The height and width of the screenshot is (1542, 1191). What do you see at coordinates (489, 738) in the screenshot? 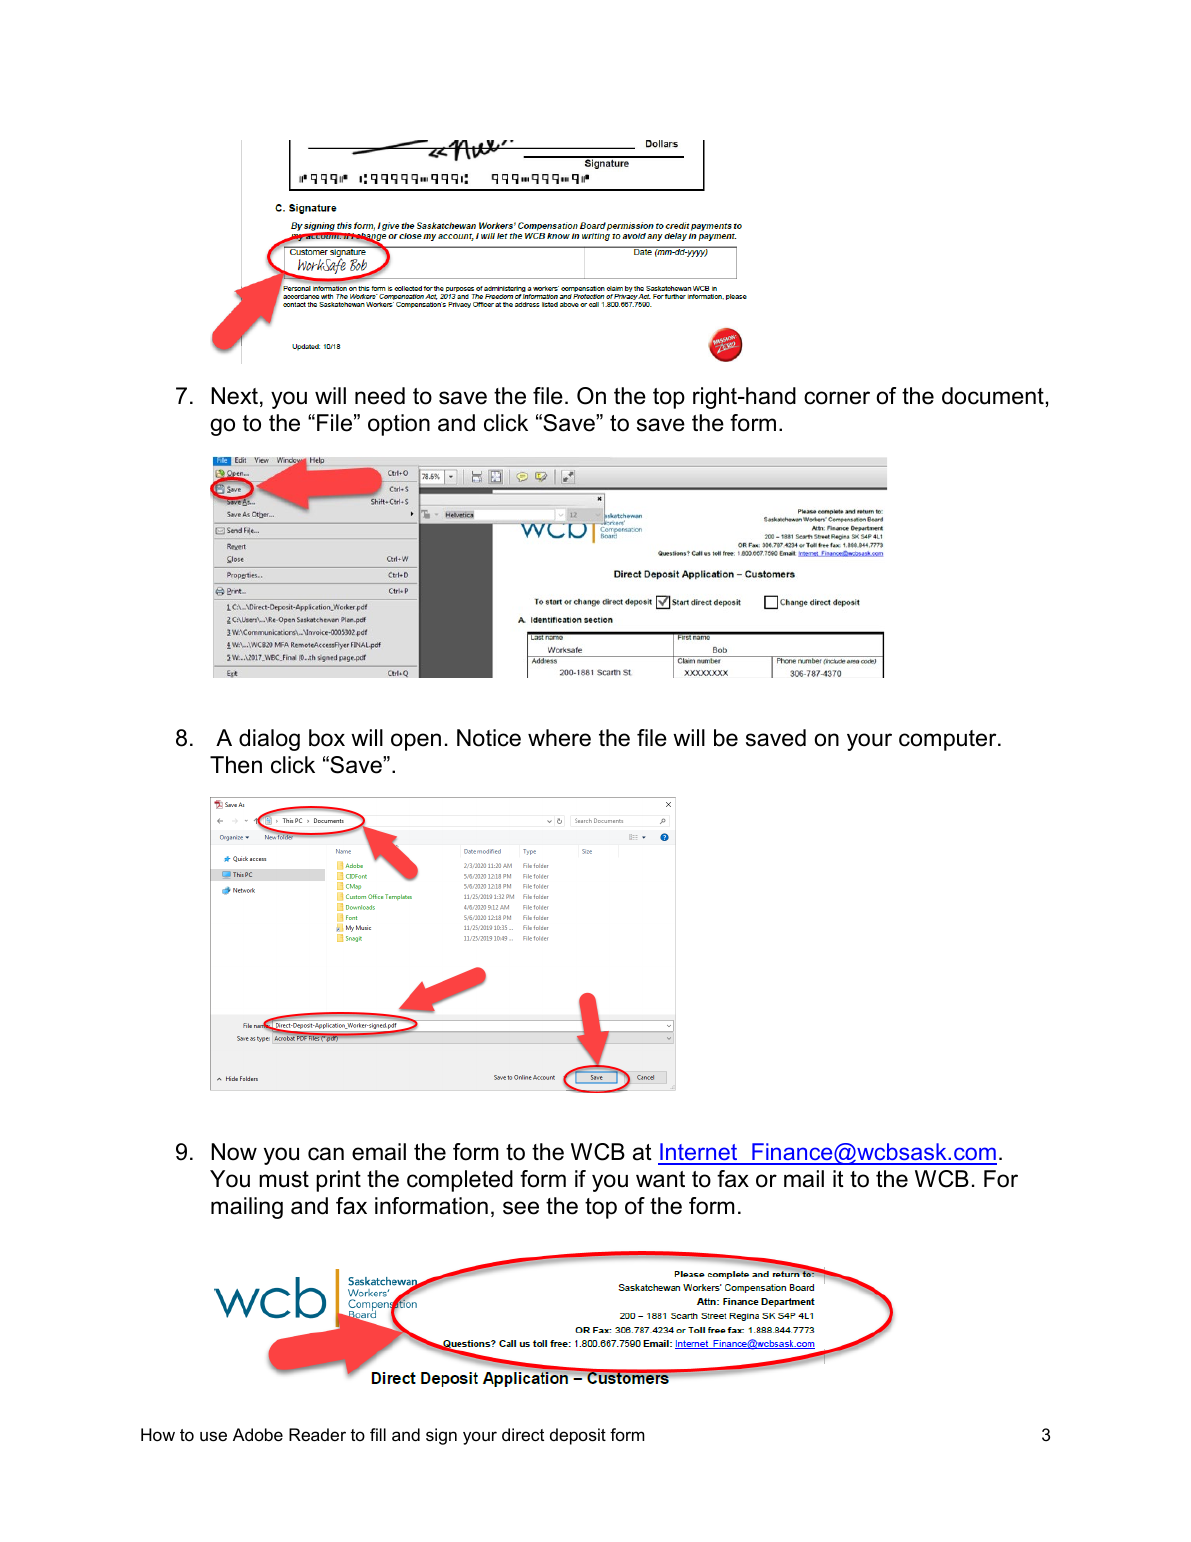
I see `Notice` at bounding box center [489, 738].
